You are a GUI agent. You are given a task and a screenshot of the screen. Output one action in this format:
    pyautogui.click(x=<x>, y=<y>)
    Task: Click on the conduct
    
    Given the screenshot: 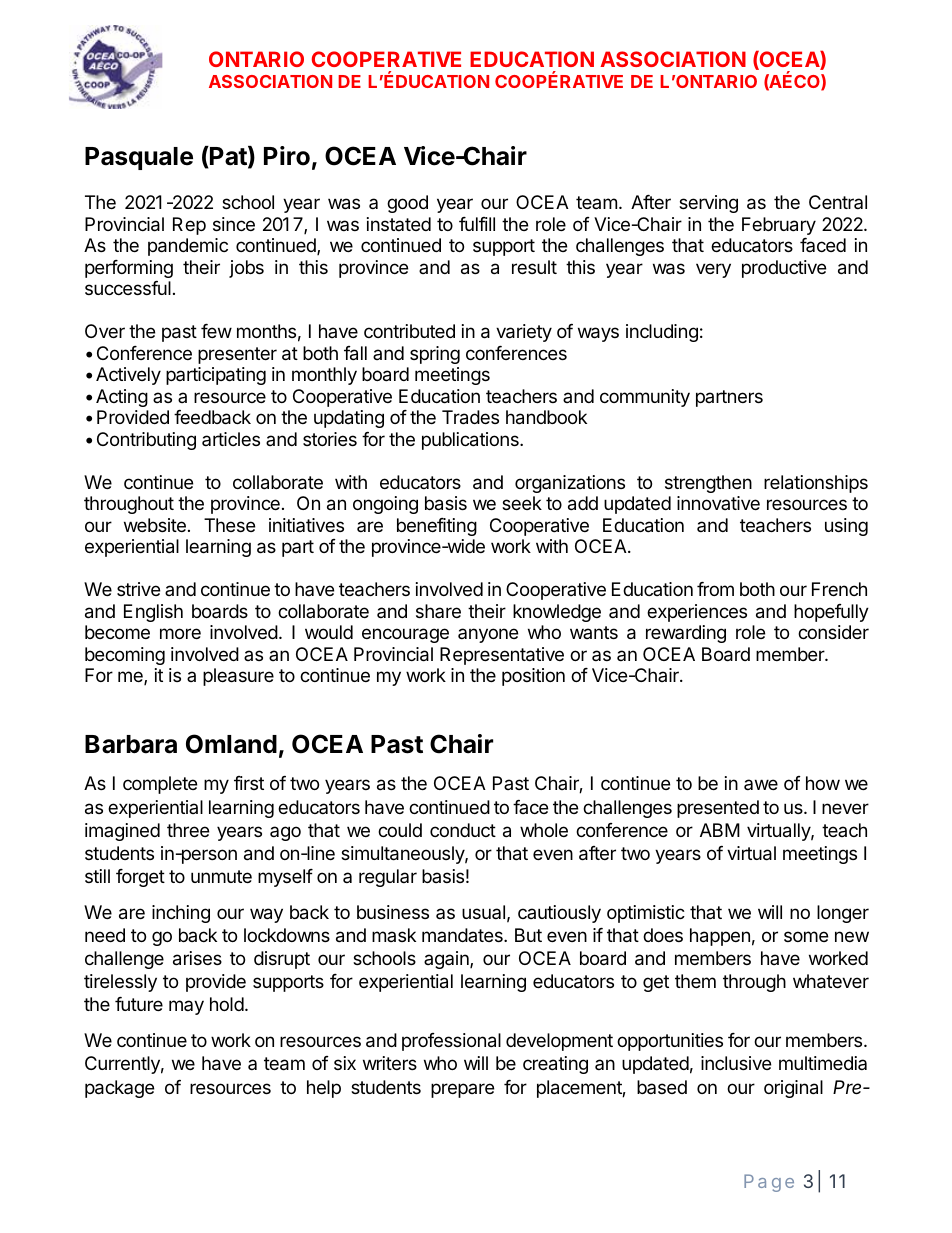 What is the action you would take?
    pyautogui.click(x=463, y=830)
